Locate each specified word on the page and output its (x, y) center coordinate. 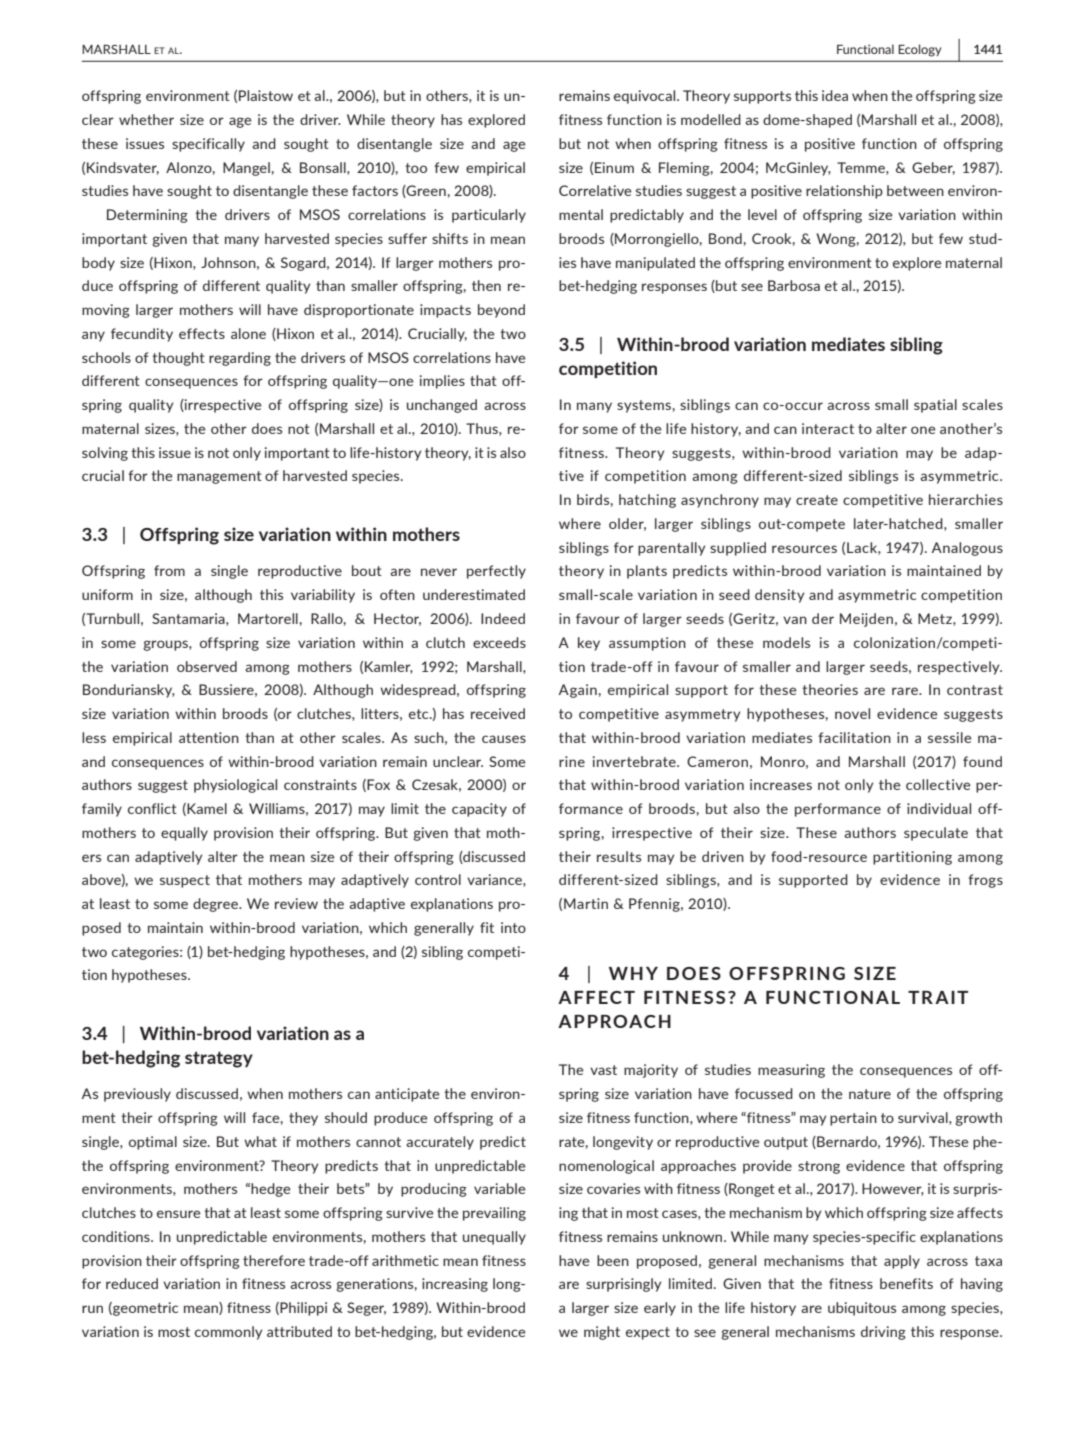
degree (216, 905)
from (169, 570)
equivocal (646, 97)
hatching (647, 501)
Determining (147, 216)
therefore (274, 1260)
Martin (586, 903)
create (817, 500)
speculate (936, 834)
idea (835, 95)
